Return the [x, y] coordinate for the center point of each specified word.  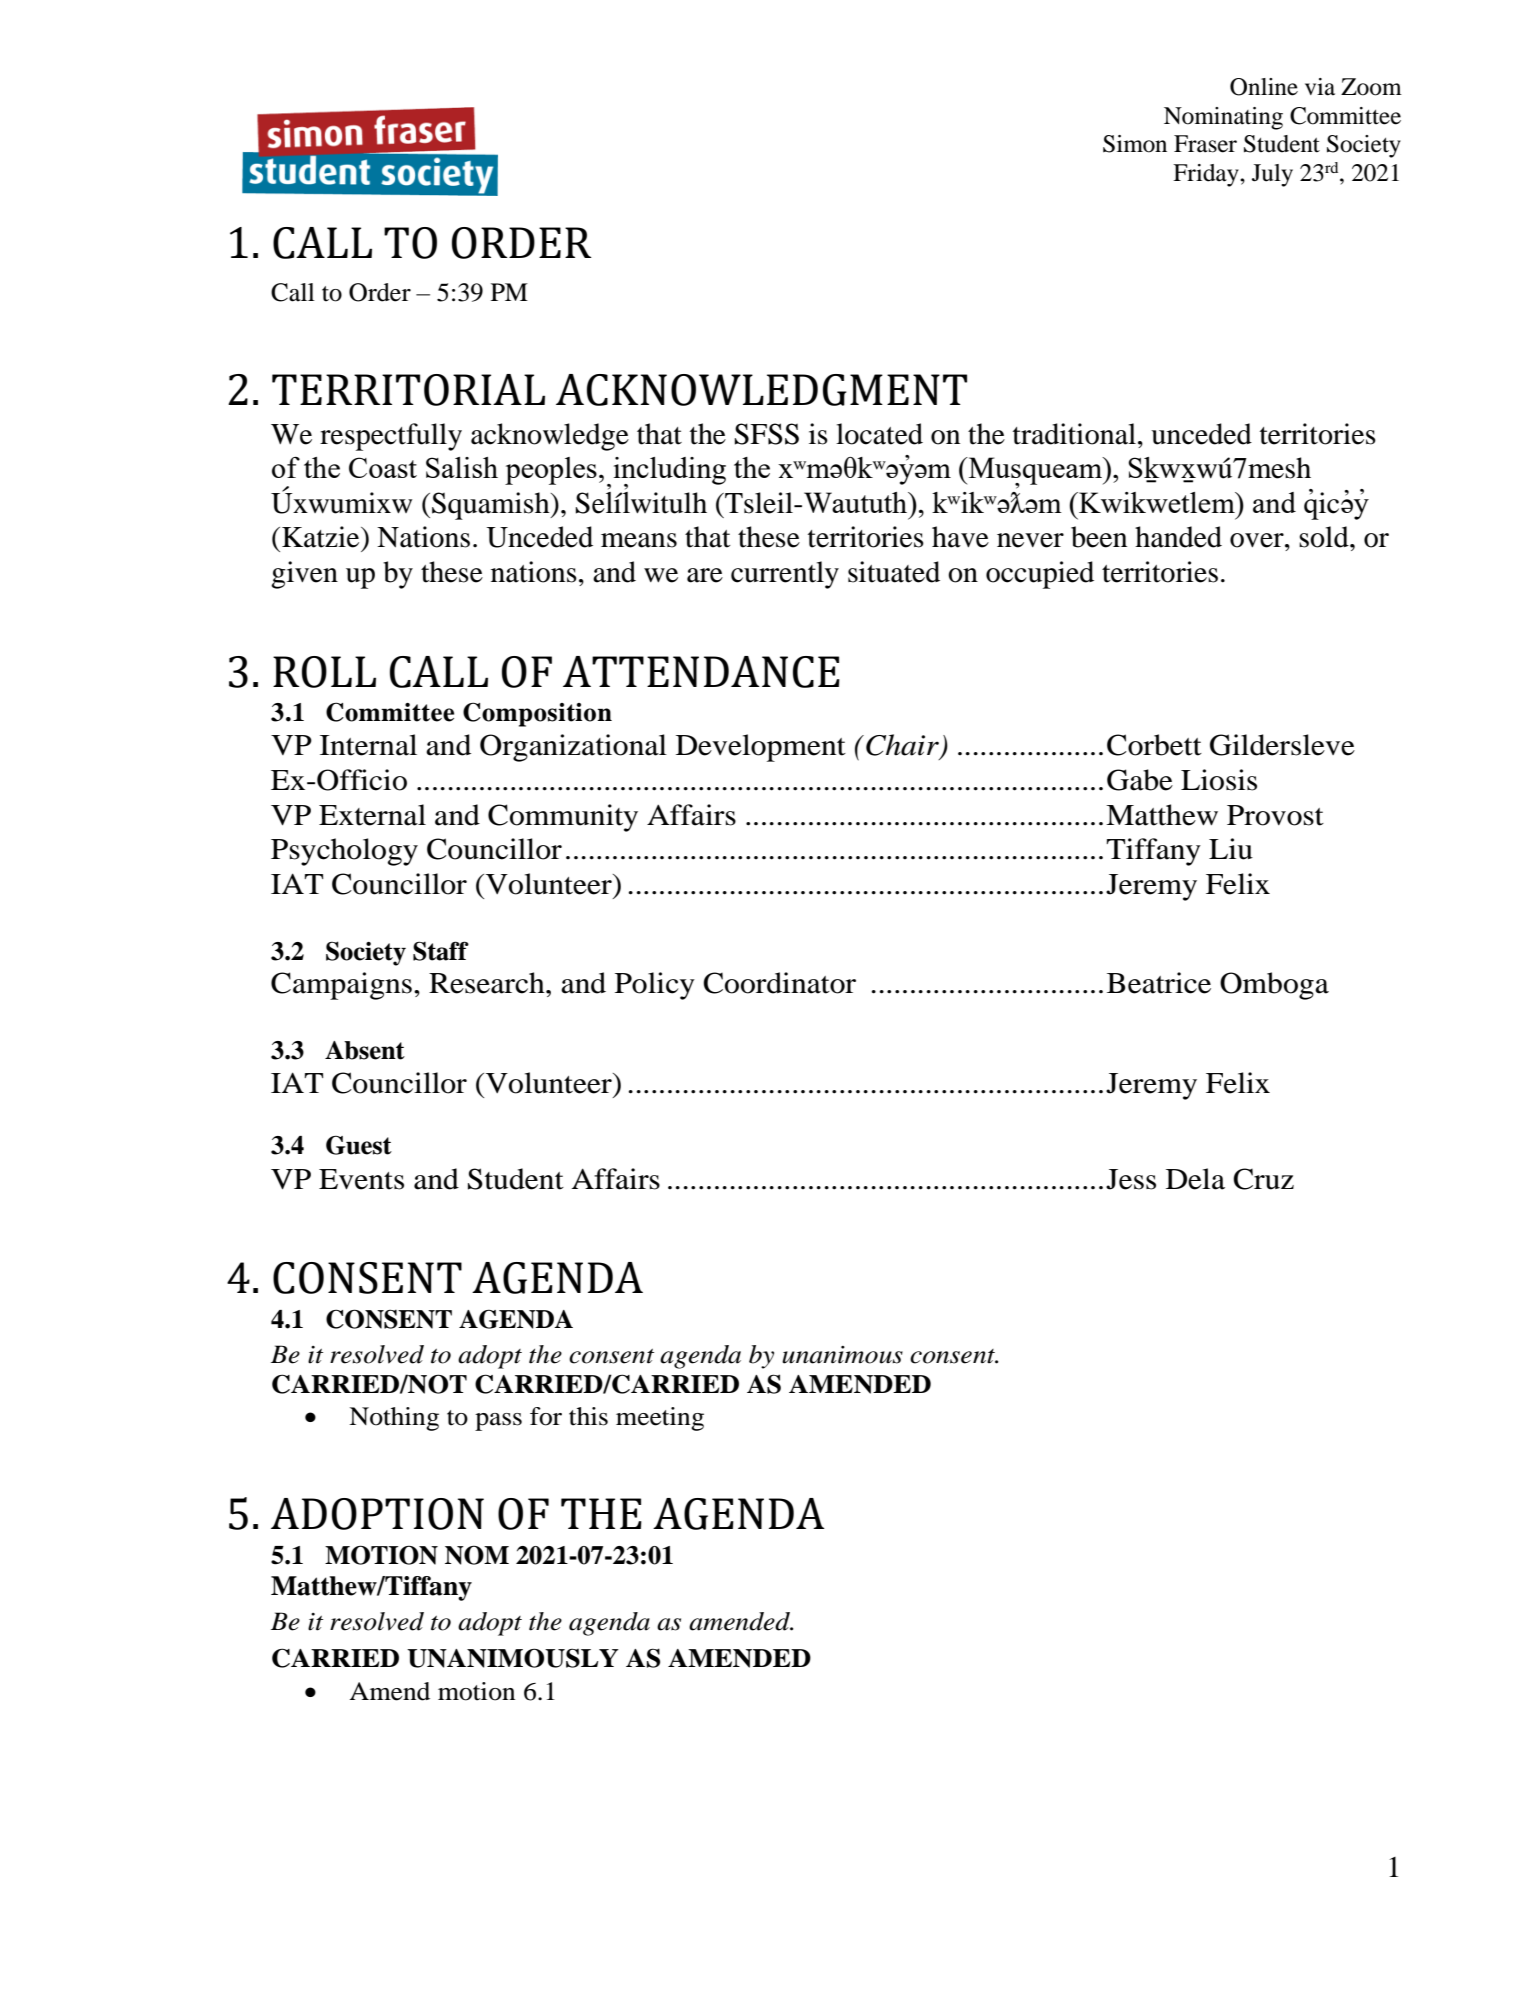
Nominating [1223, 118]
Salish [462, 467]
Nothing [394, 1419]
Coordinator [779, 983]
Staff [441, 951]
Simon [1135, 144]
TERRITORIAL [408, 390]
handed [1178, 537]
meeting [660, 1419]
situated [894, 572]
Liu [1231, 849]
